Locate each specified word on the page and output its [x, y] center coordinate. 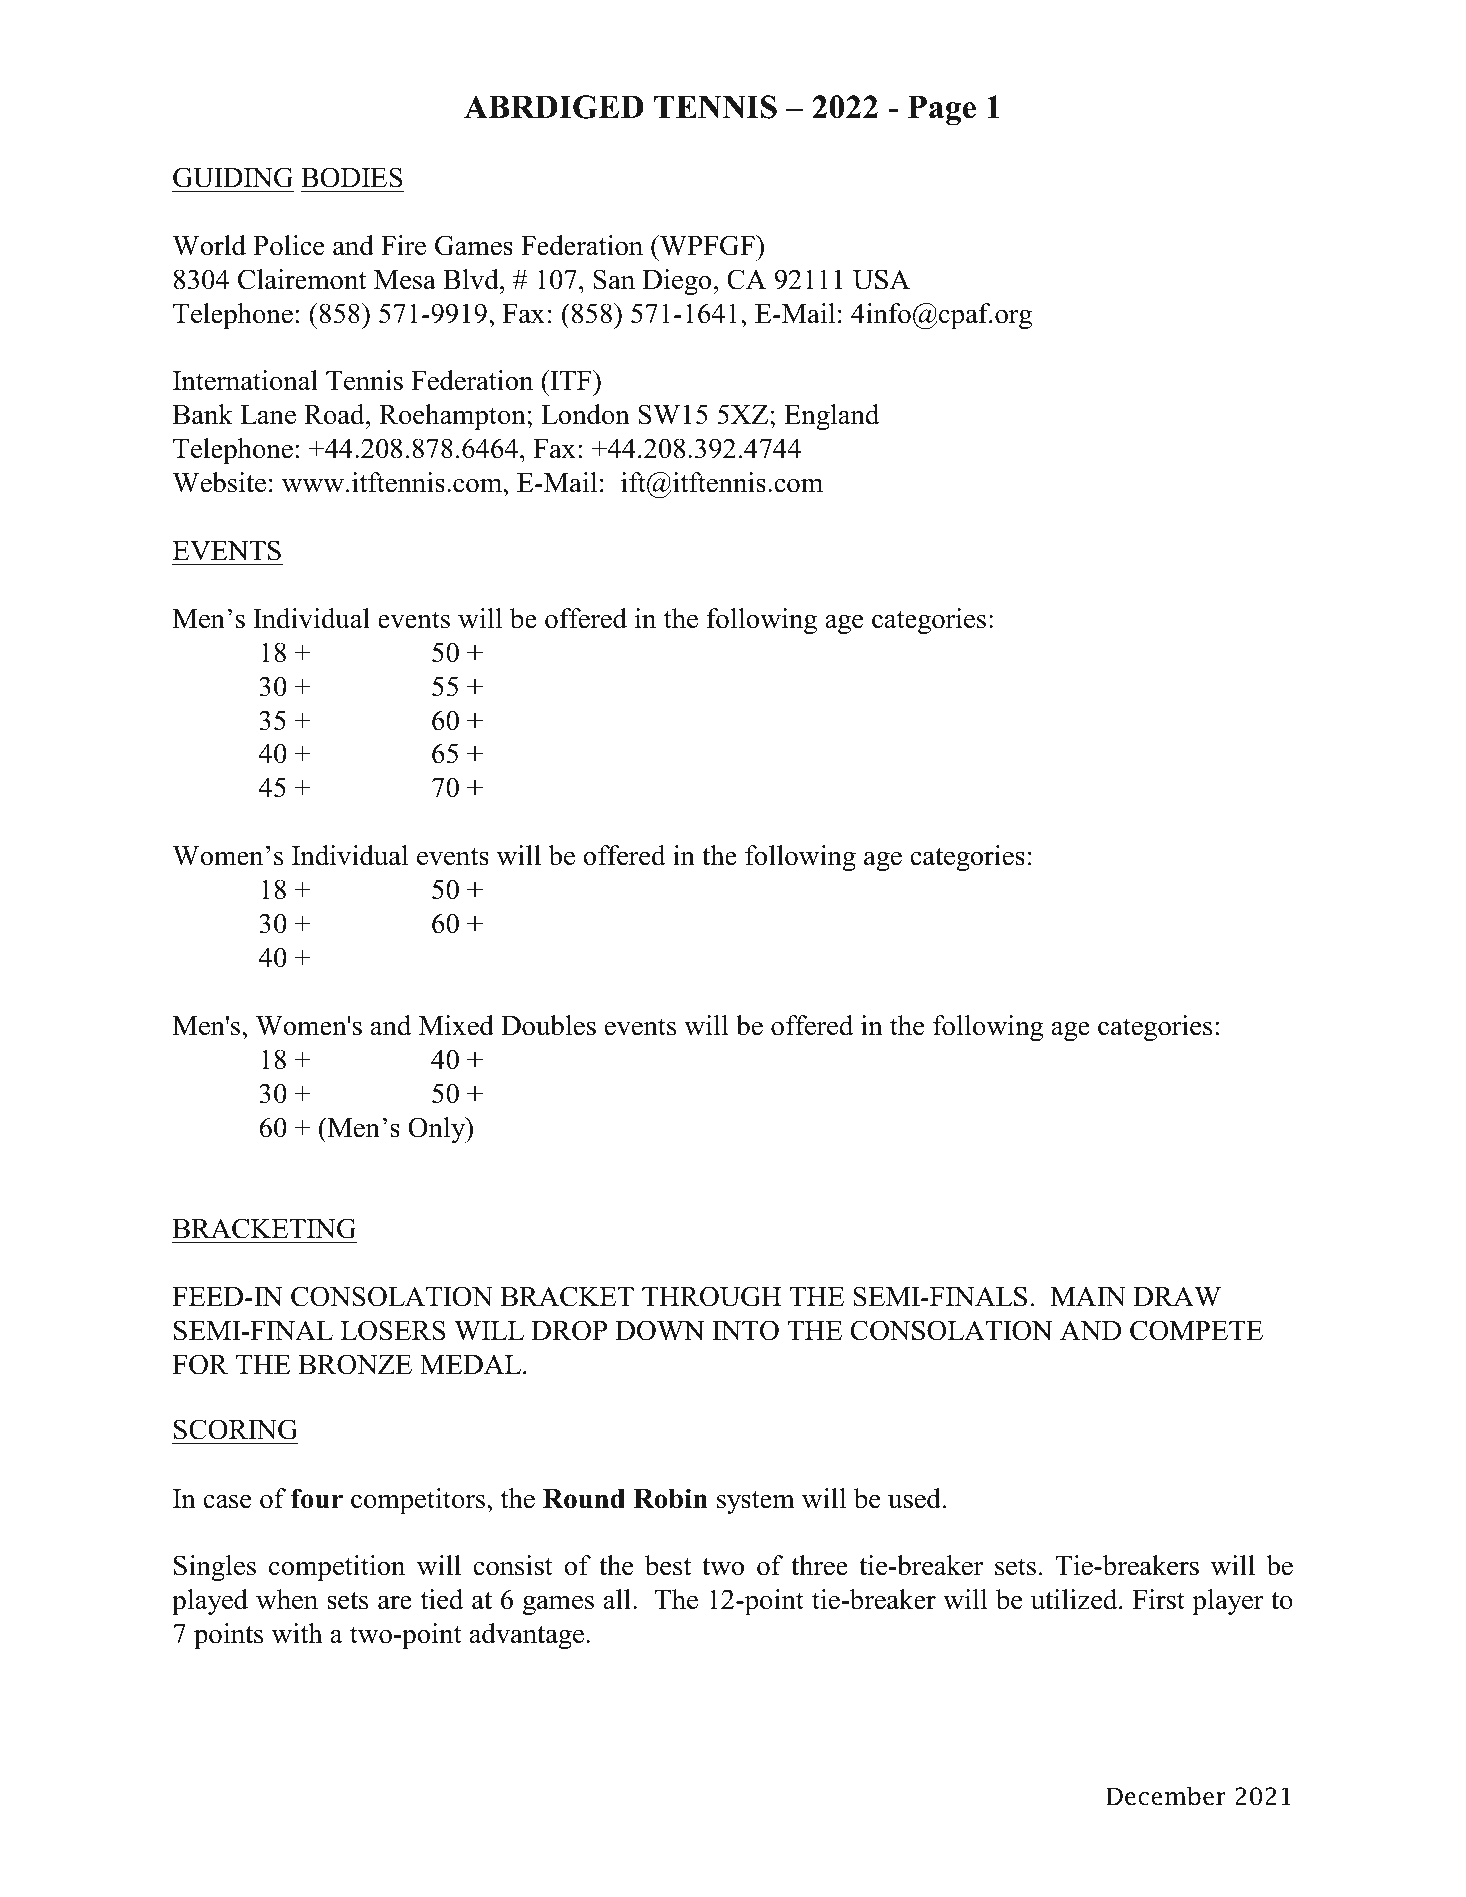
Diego [677, 282]
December [1166, 1796]
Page [942, 110]
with [297, 1633]
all [617, 1599]
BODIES [351, 177]
